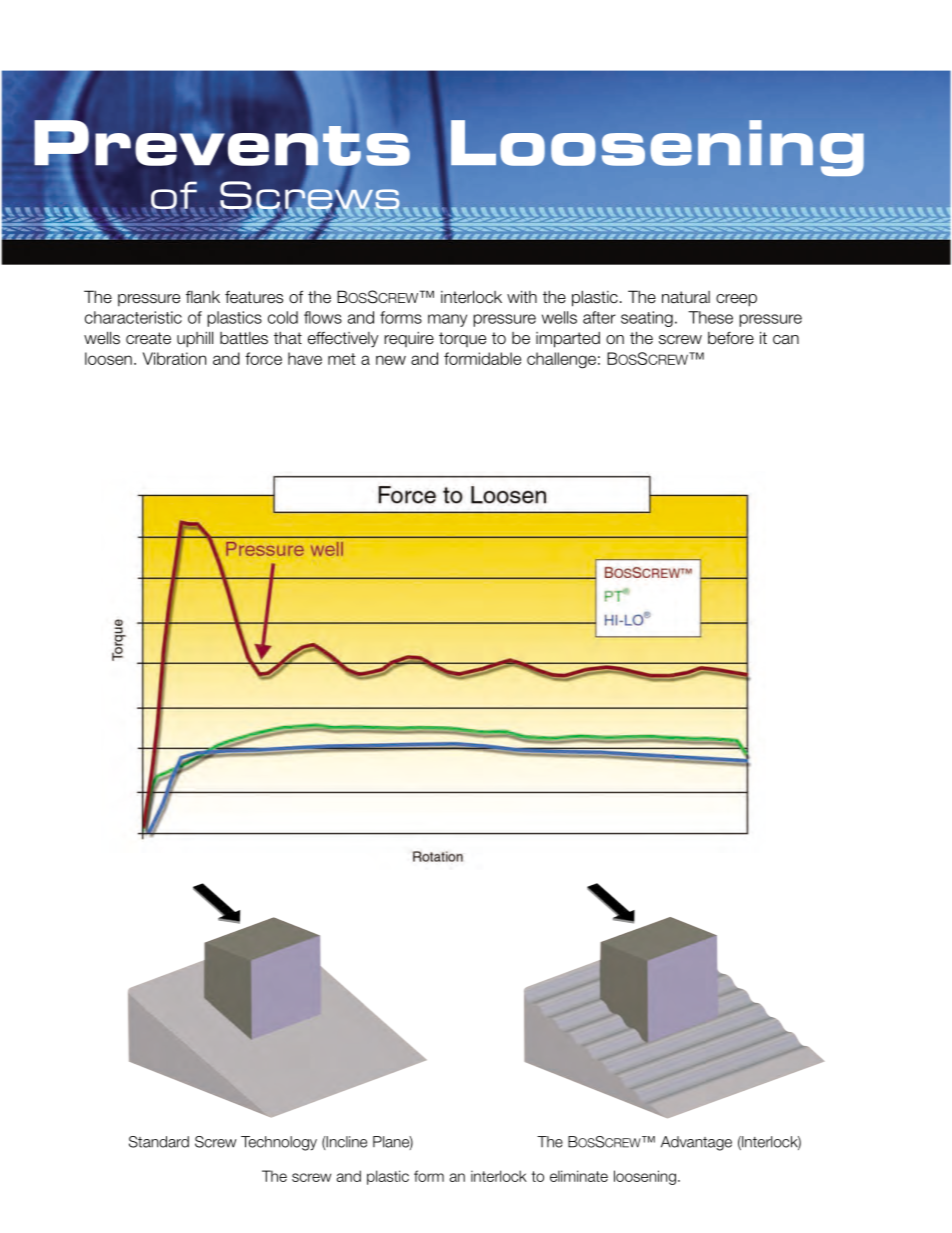 The image size is (952, 1233). Describe the element at coordinates (731, 338) in the document. I see `before` at that location.
